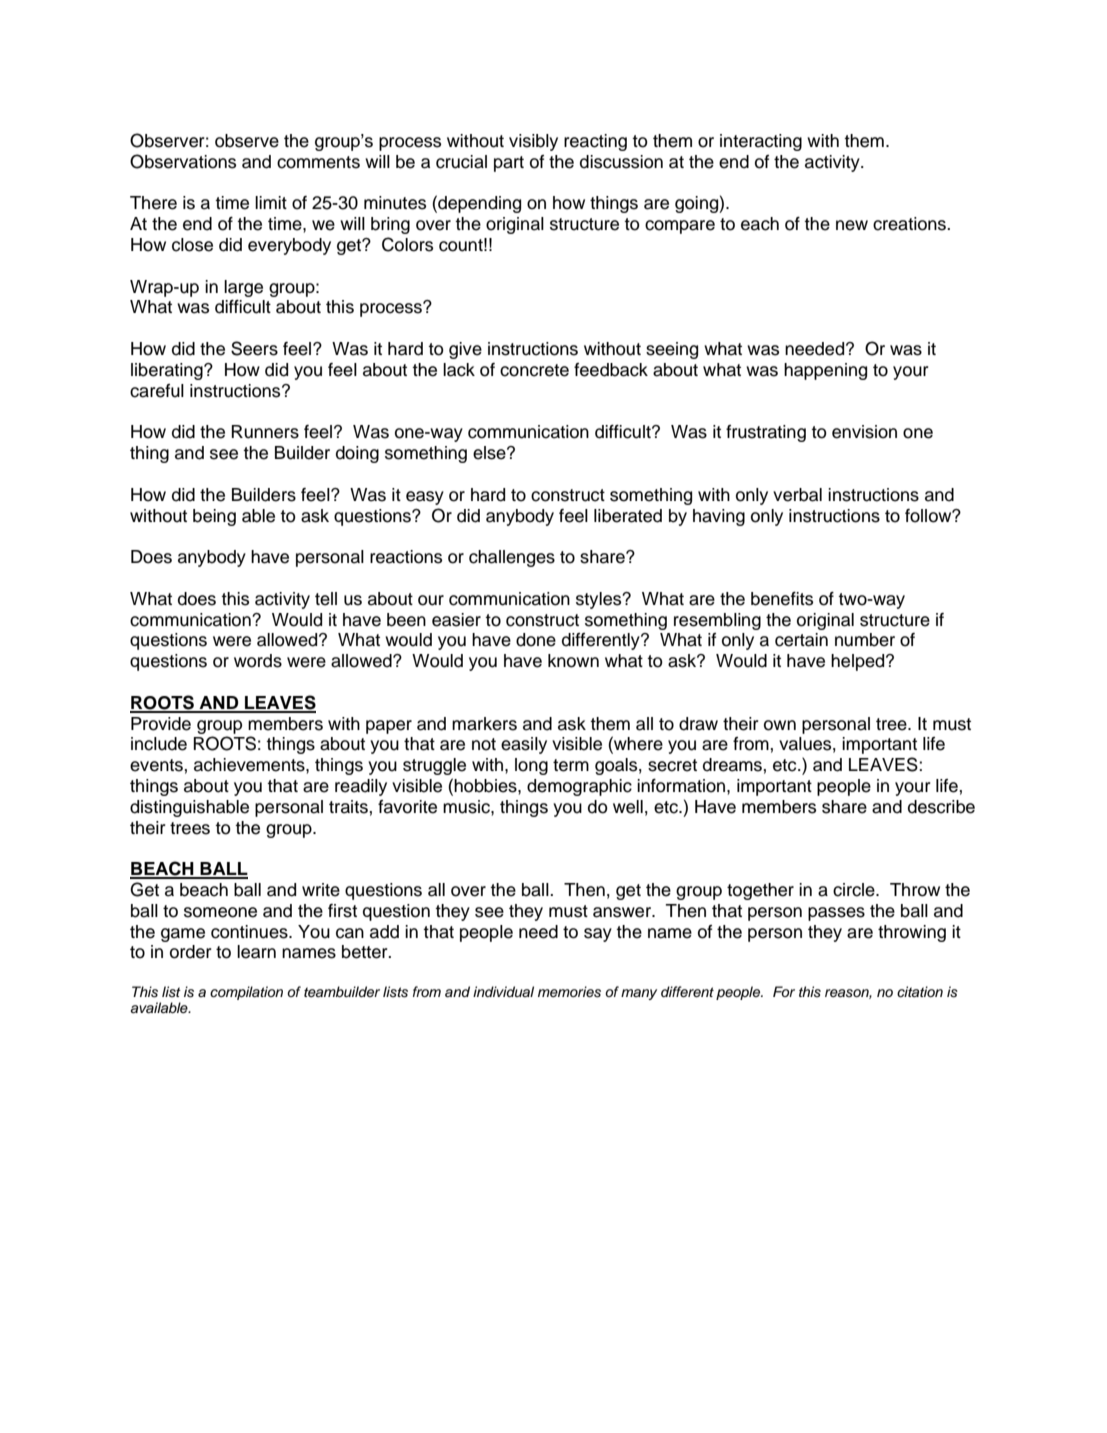 This screenshot has width=1107, height=1433. I want to click on part, so click(509, 164).
